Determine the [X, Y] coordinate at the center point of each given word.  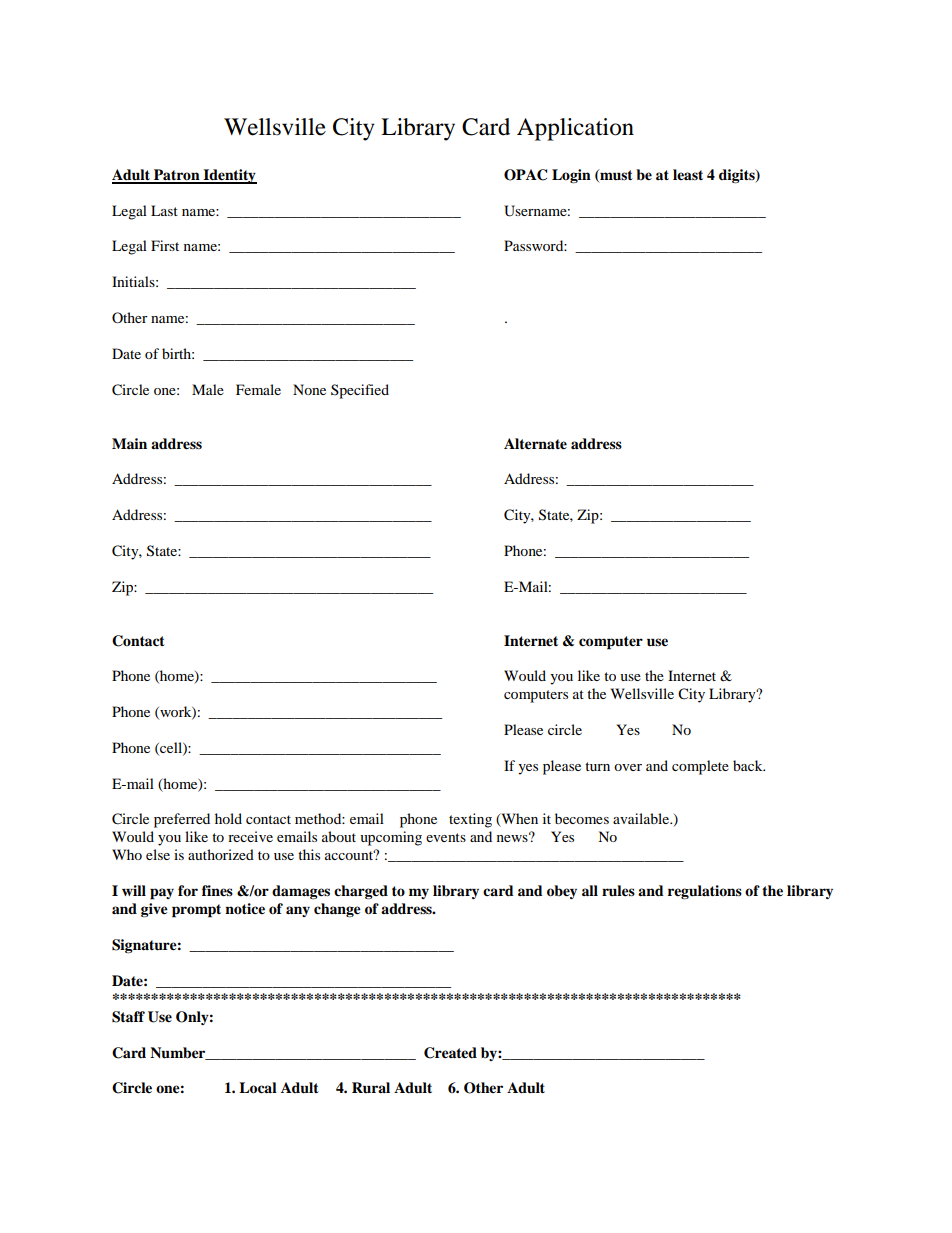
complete [700, 767]
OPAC [525, 175]
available [642, 818]
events [446, 837]
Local [258, 1088]
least [688, 174]
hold [228, 818]
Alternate [535, 444]
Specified [360, 391]
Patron [177, 176]
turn [597, 766]
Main [129, 443]
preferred [182, 820]
